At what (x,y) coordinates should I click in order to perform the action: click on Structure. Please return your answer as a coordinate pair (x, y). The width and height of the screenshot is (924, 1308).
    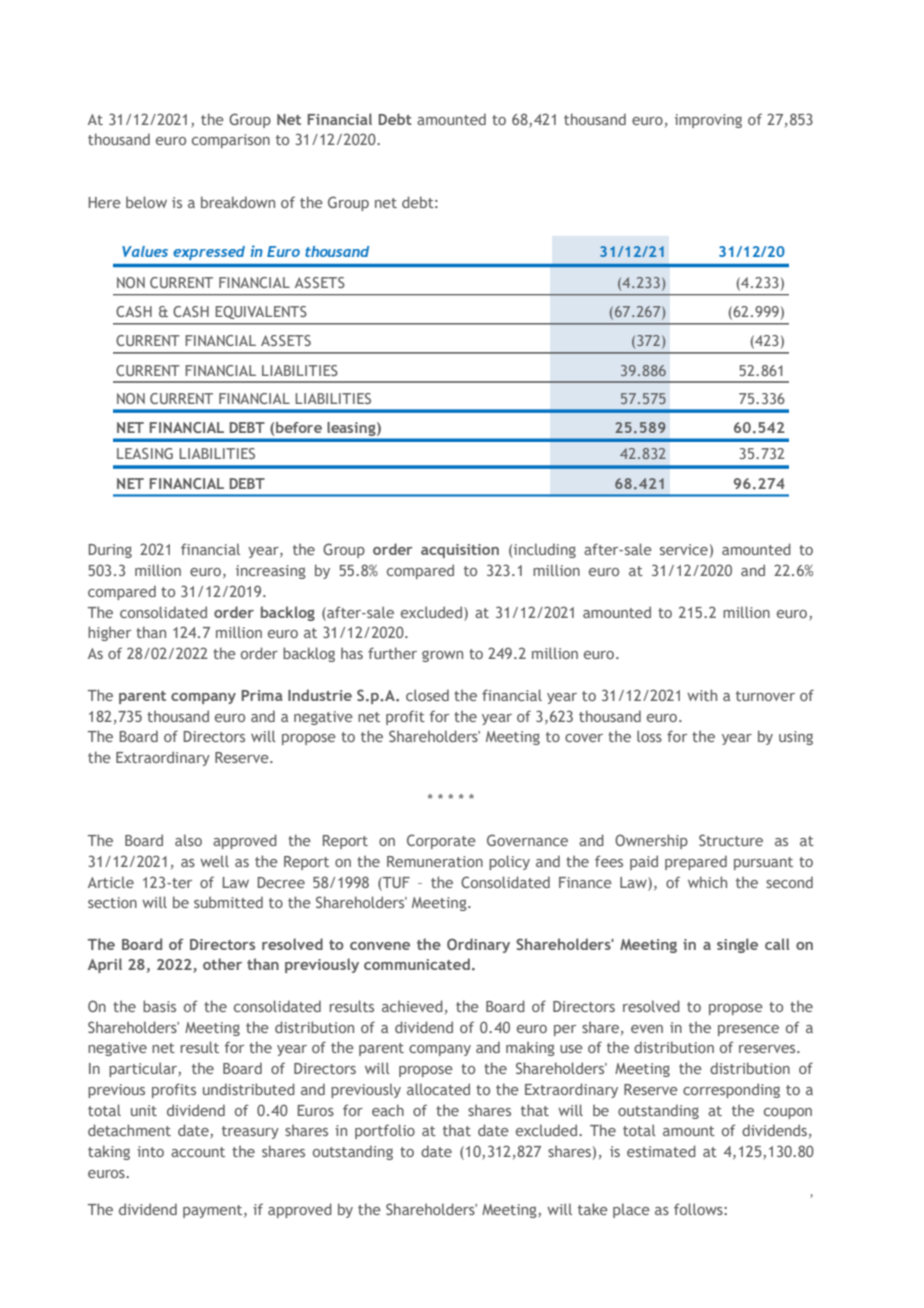
    Looking at the image, I should click on (731, 840).
